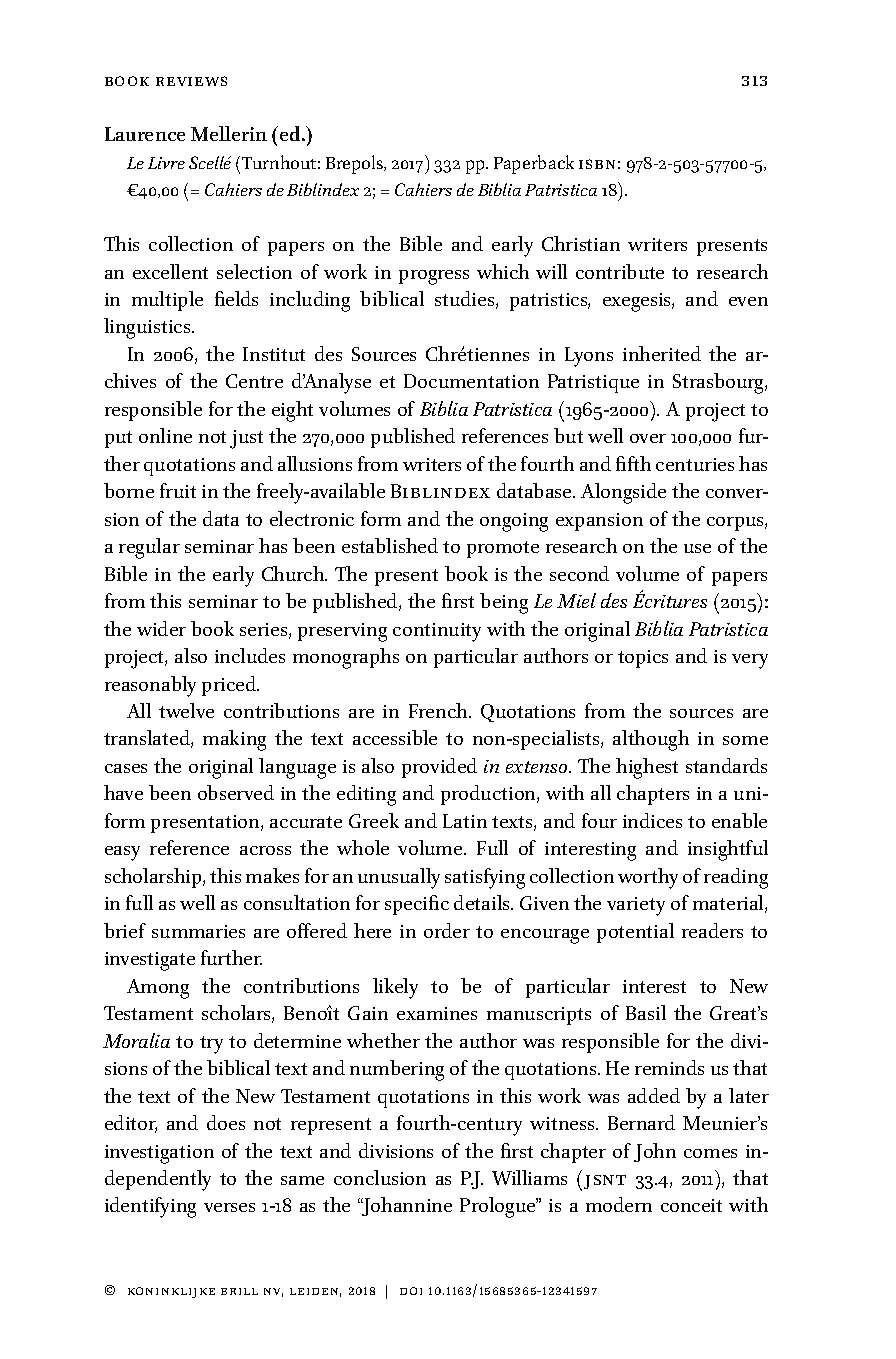 Image resolution: width=896 pixels, height=1359 pixels. I want to click on Paperback, so click(534, 164).
